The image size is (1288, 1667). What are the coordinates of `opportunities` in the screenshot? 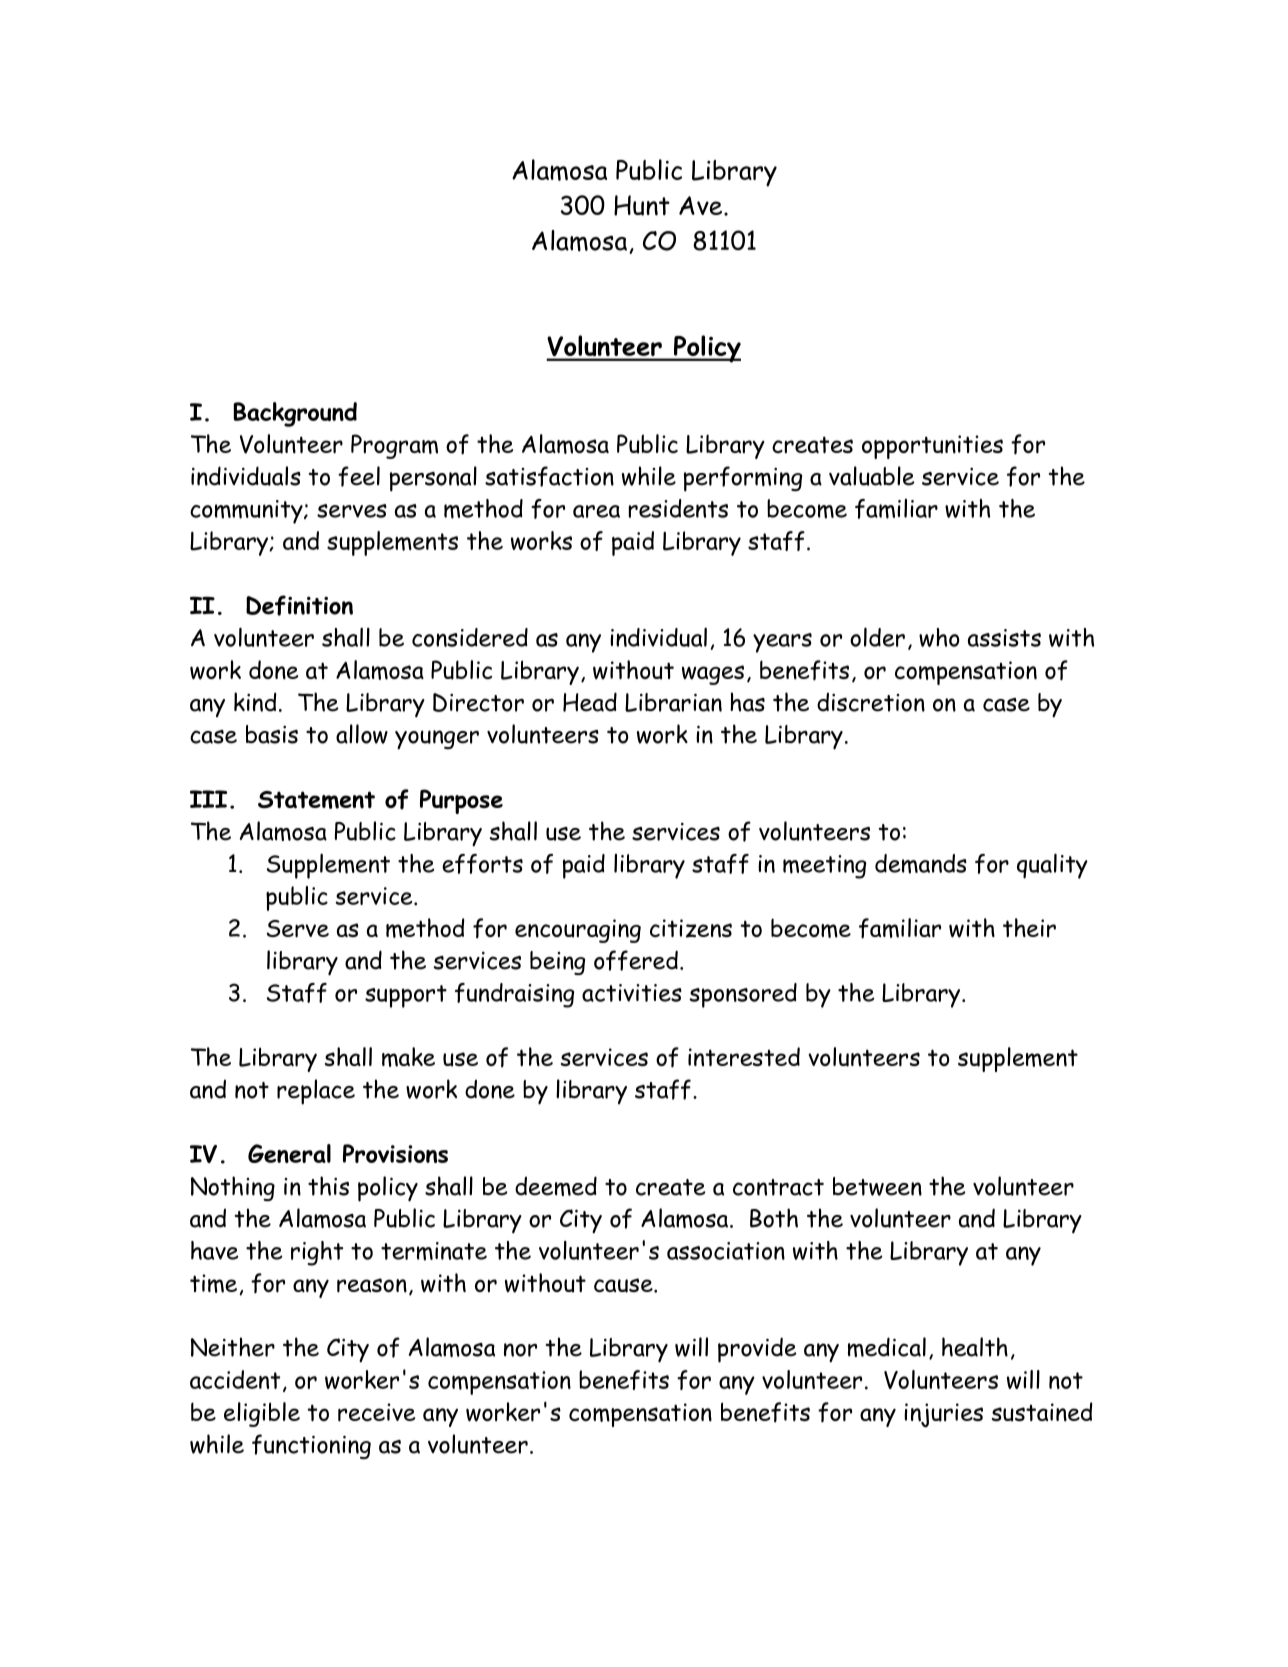 It's located at (932, 447).
